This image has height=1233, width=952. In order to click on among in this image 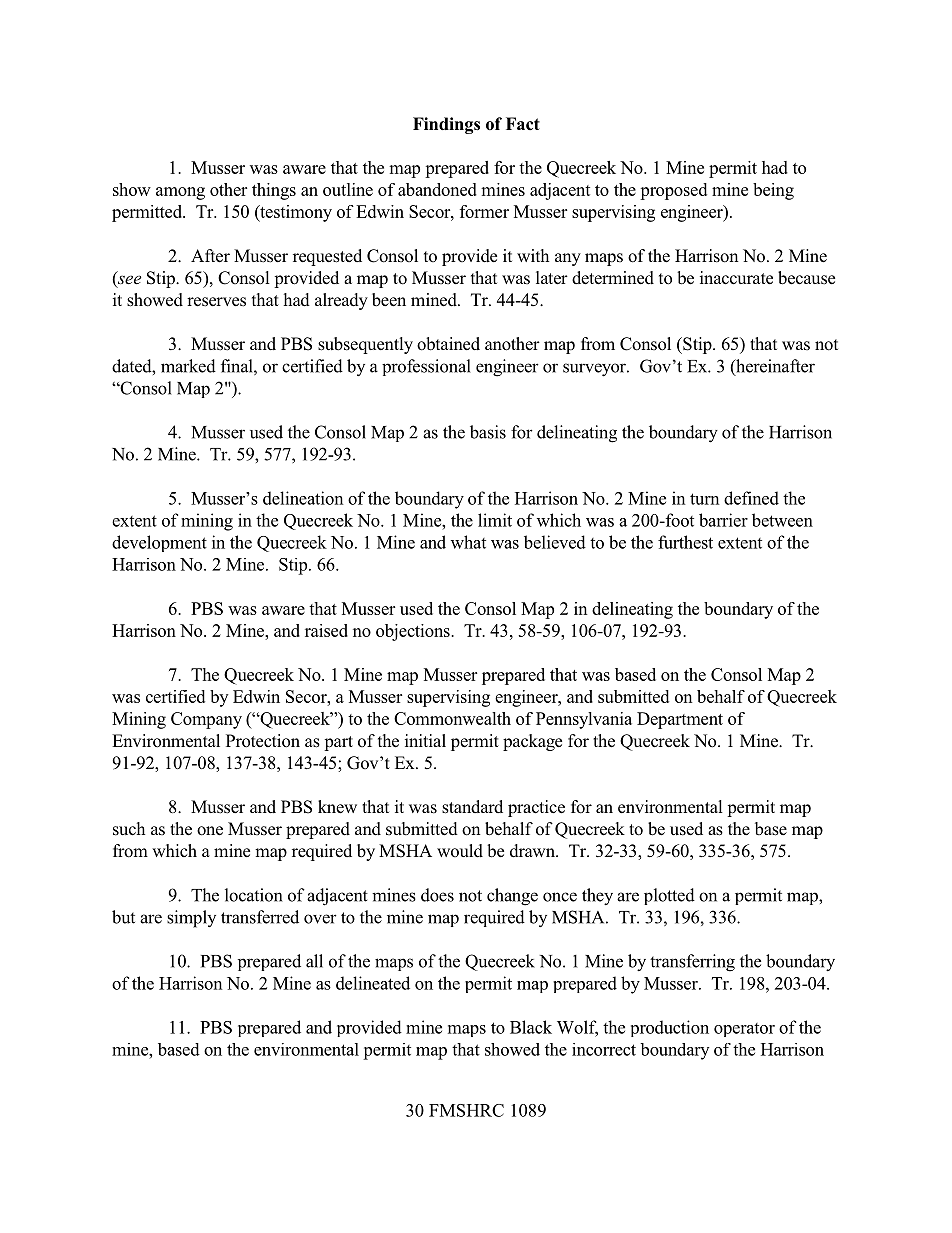, I will do `click(180, 193)`.
